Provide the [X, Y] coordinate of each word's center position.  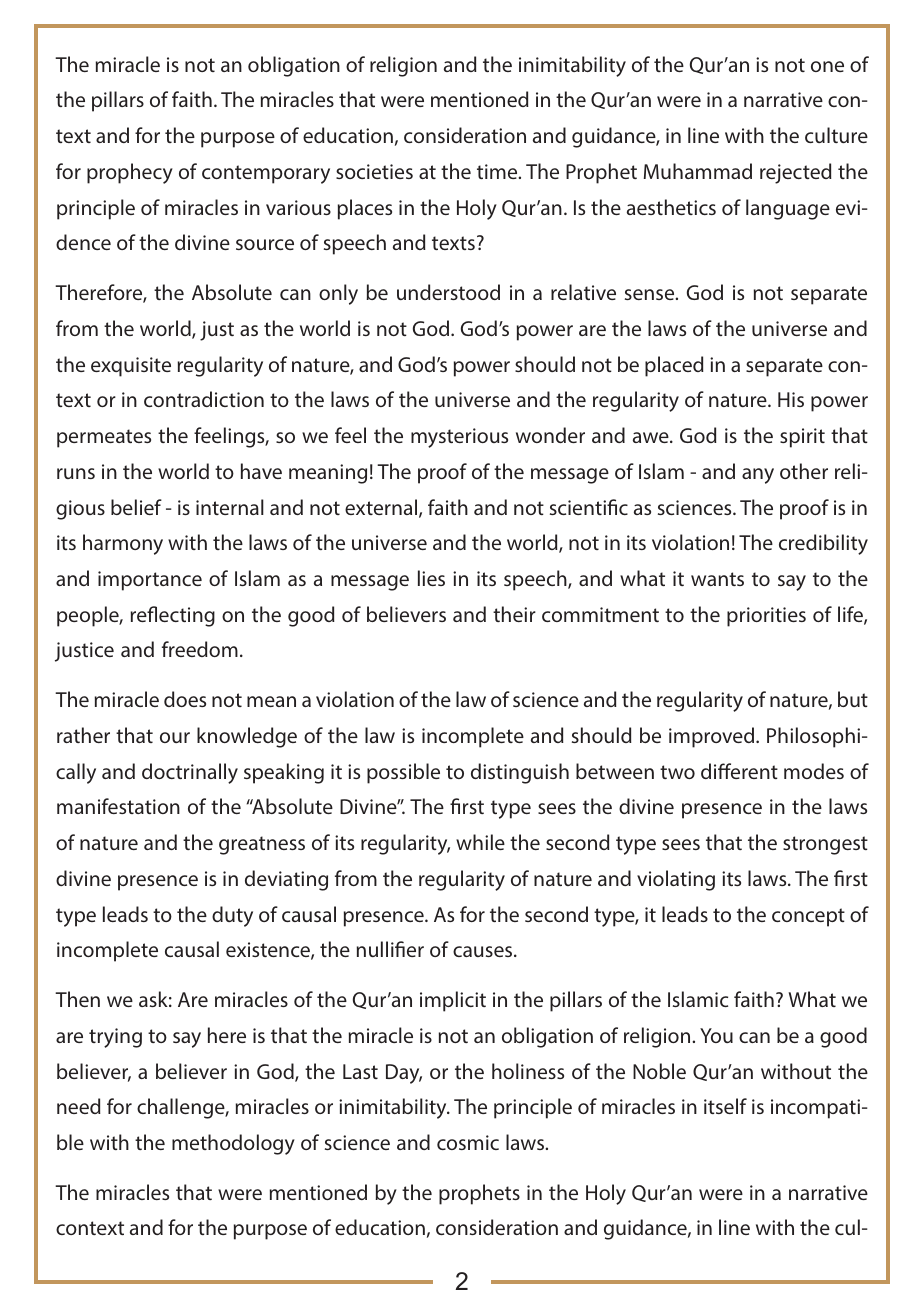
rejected [796, 173]
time [498, 171]
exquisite [131, 367]
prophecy [130, 173]
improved [713, 737]
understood [448, 292]
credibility [823, 544]
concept [808, 917]
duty [232, 916]
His [791, 399]
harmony [123, 544]
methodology [233, 1144]
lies [431, 578]
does [185, 699]
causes [484, 951]
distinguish [520, 773]
